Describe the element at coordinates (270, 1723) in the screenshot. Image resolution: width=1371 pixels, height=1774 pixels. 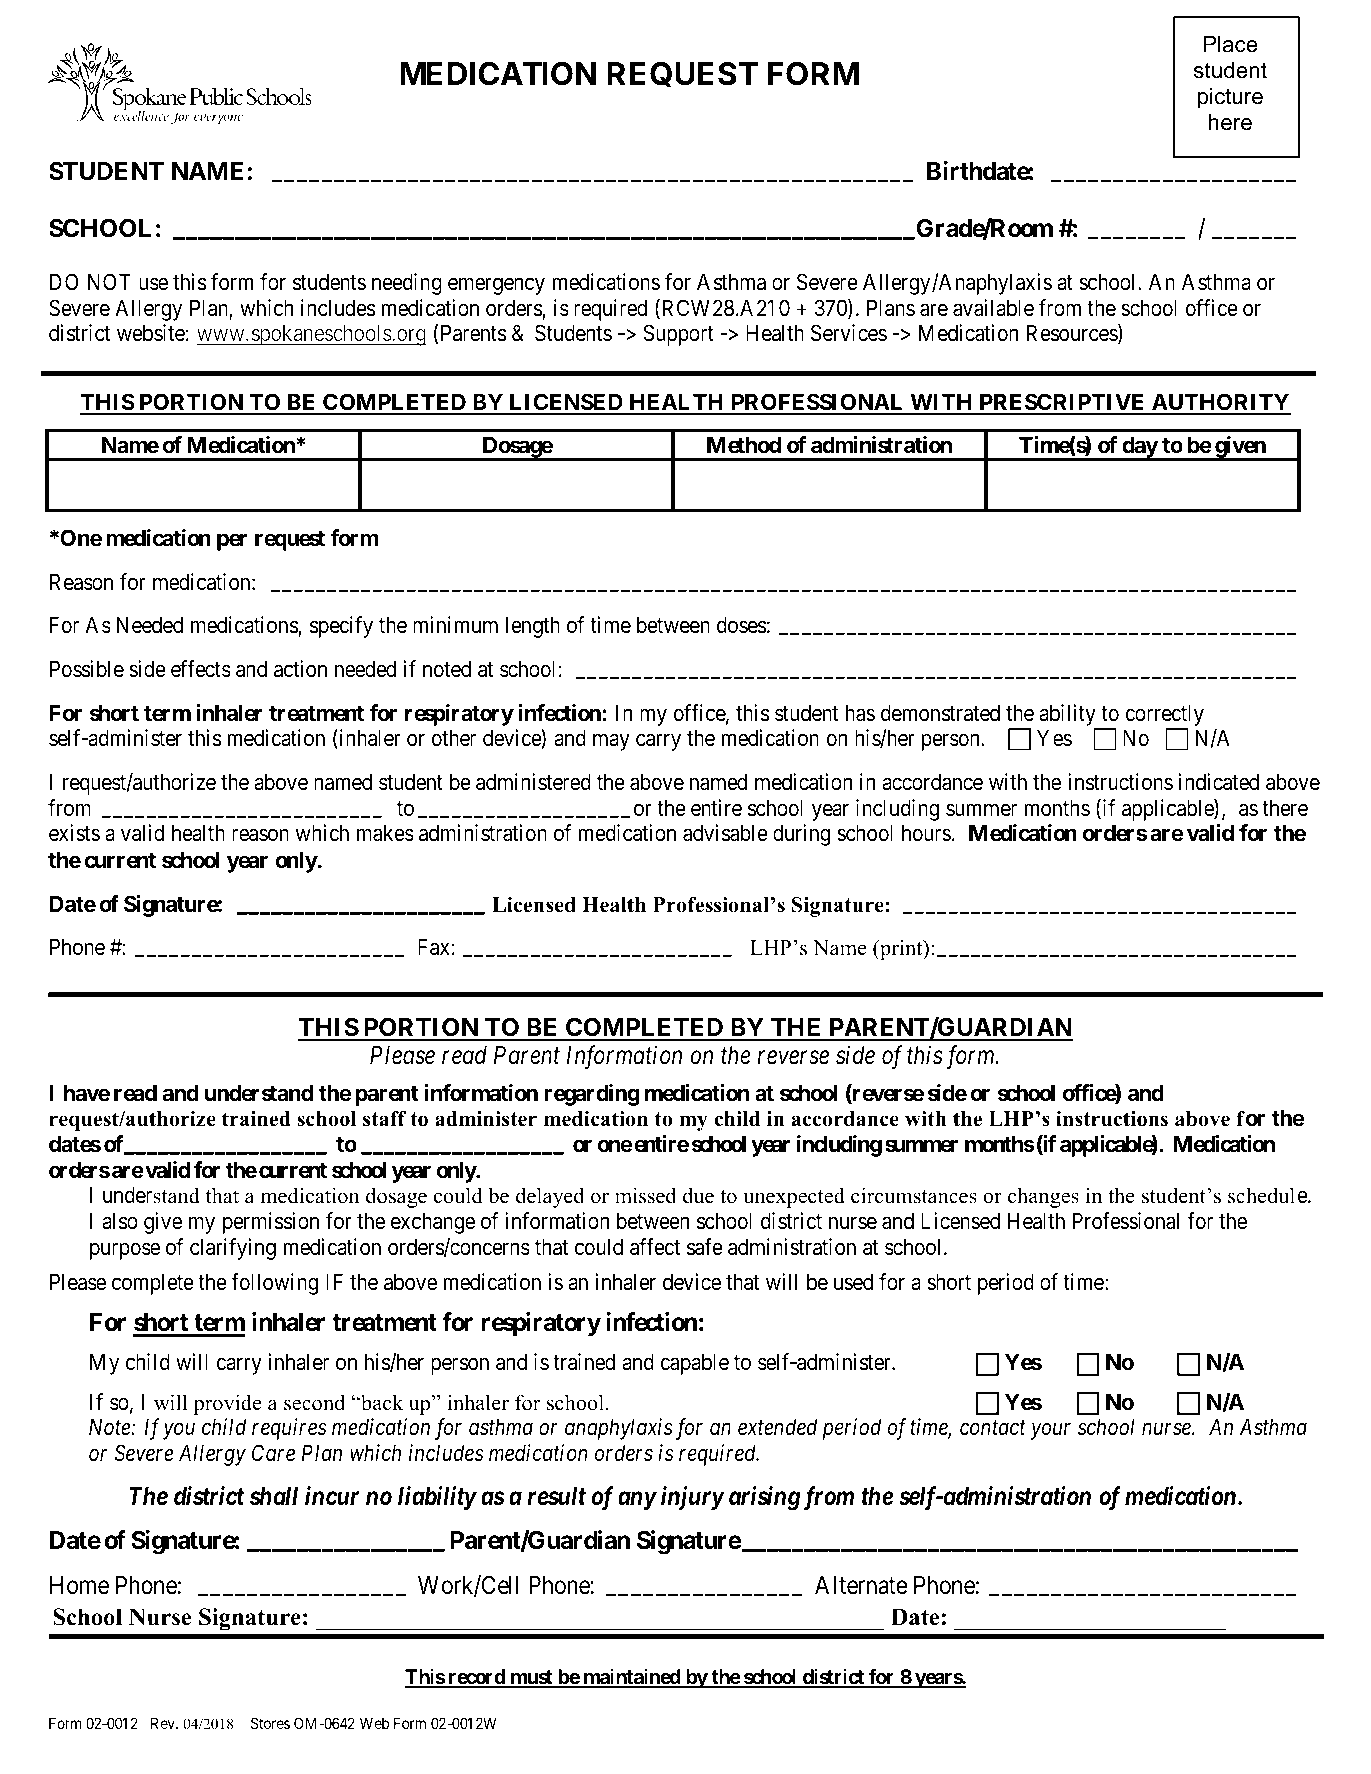
I see `Stores` at that location.
